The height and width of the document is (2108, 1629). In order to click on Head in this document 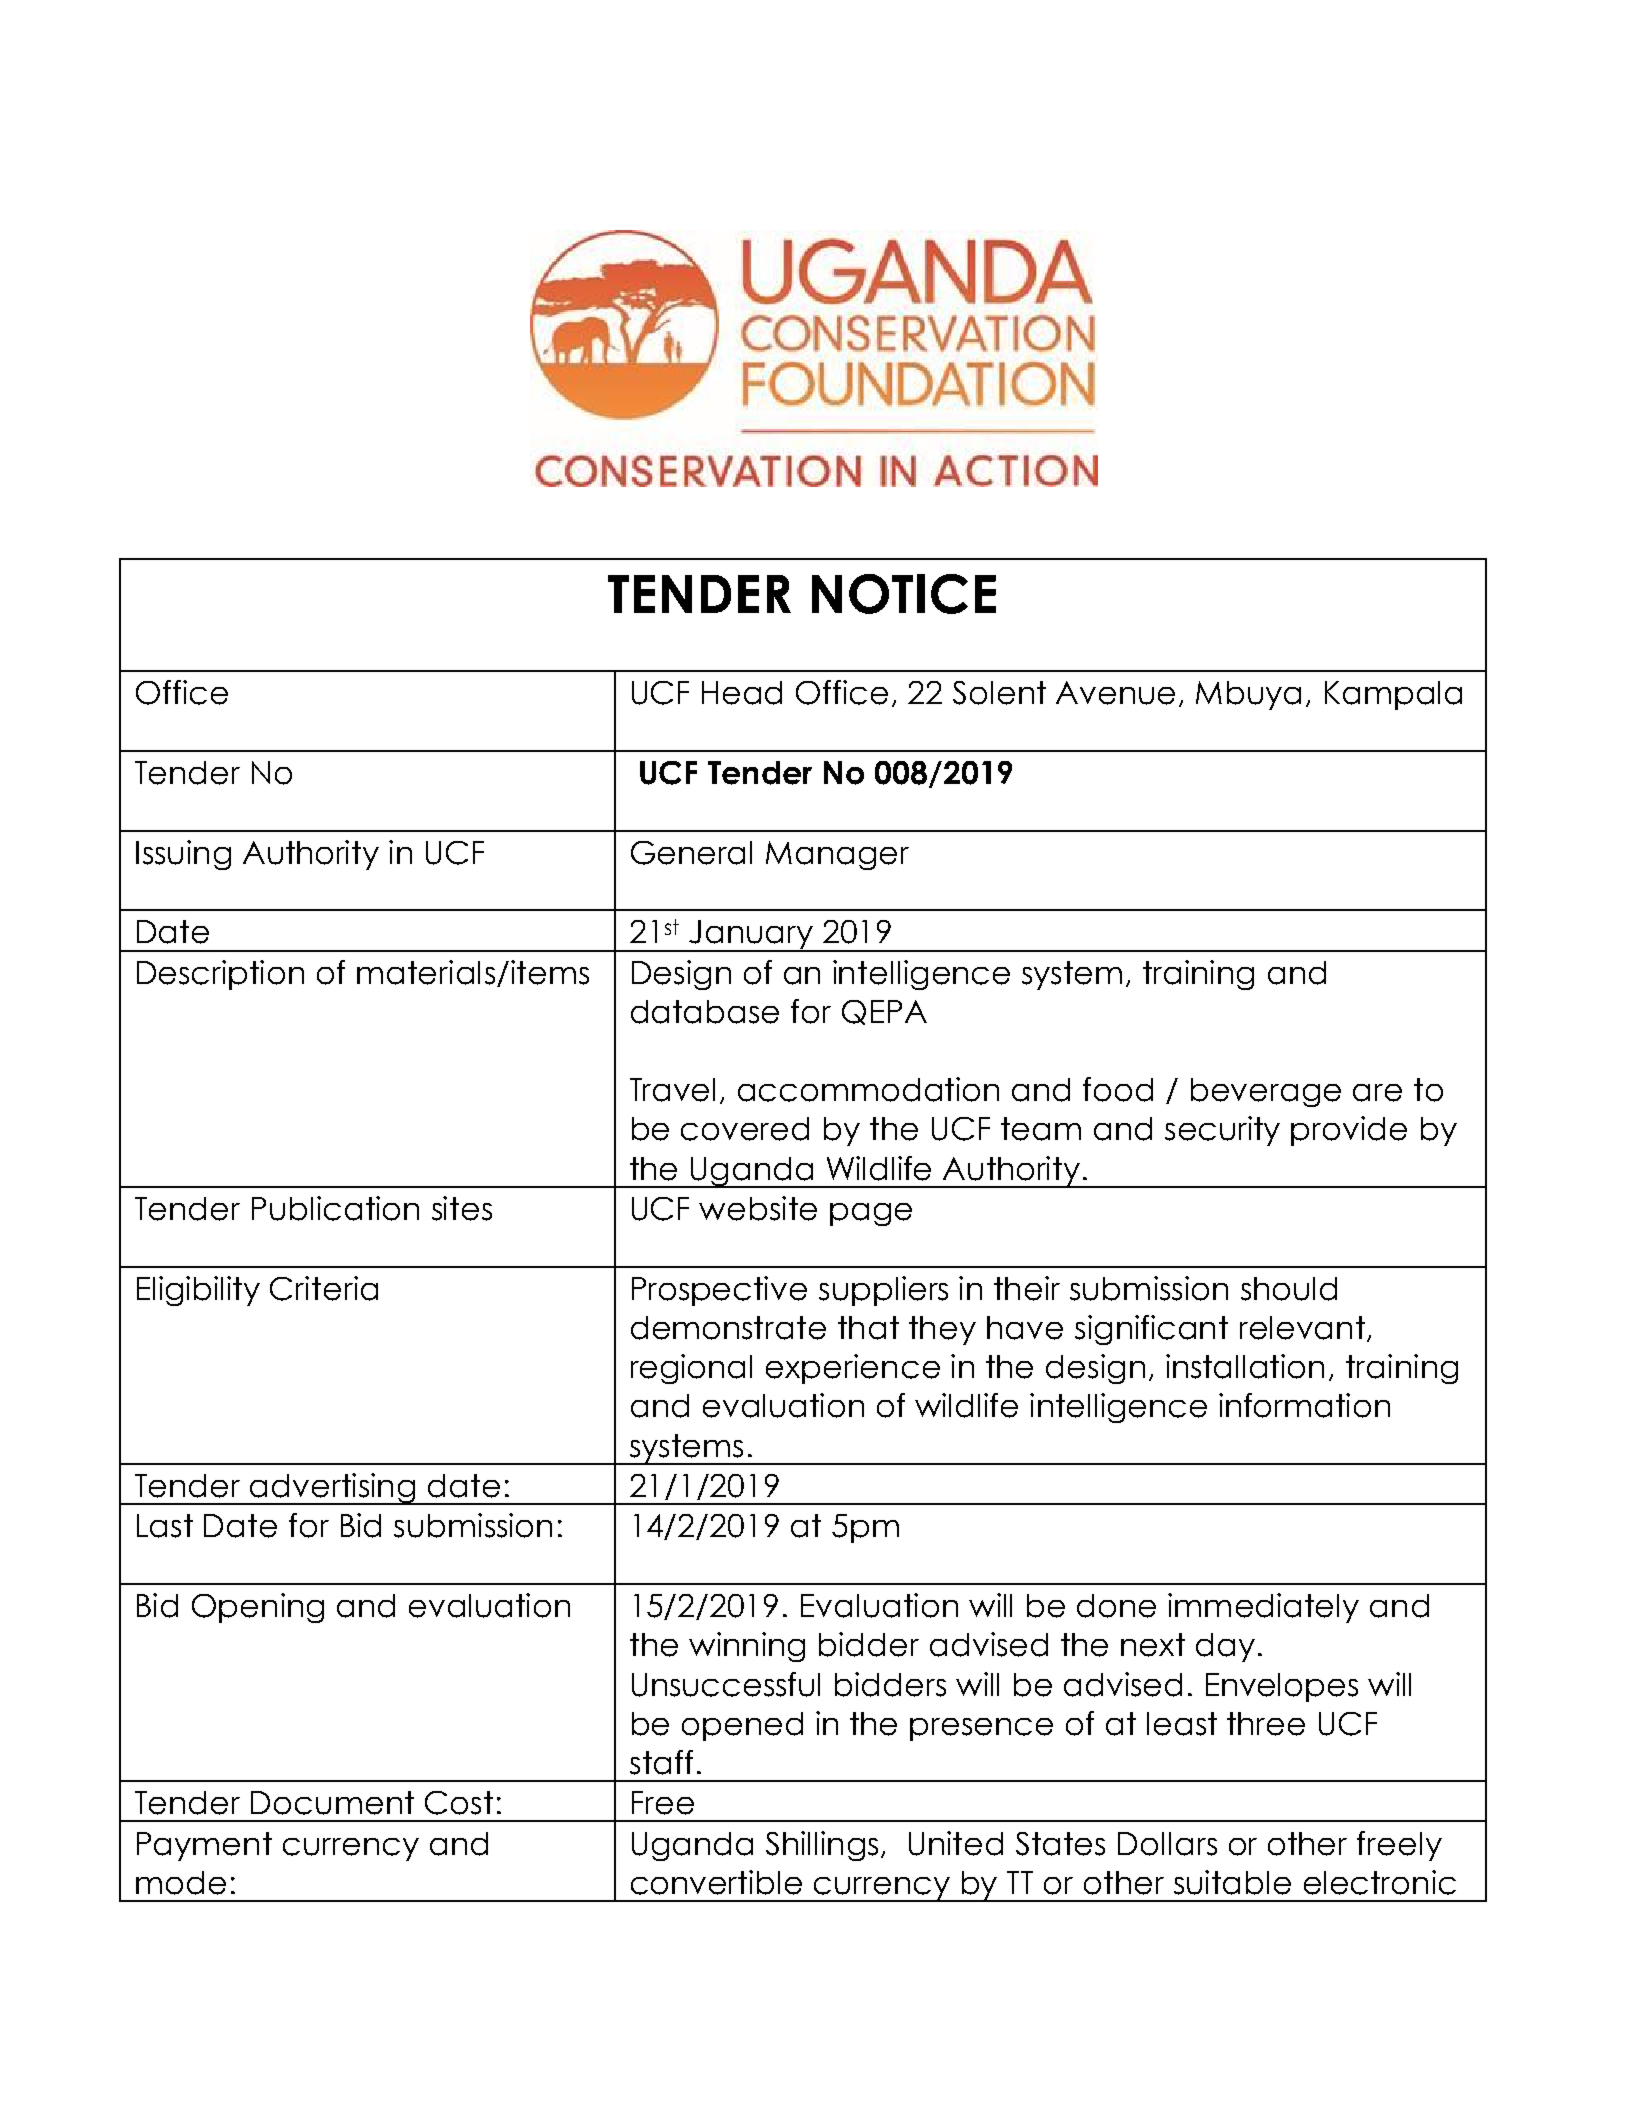, I will do `click(742, 693)`.
